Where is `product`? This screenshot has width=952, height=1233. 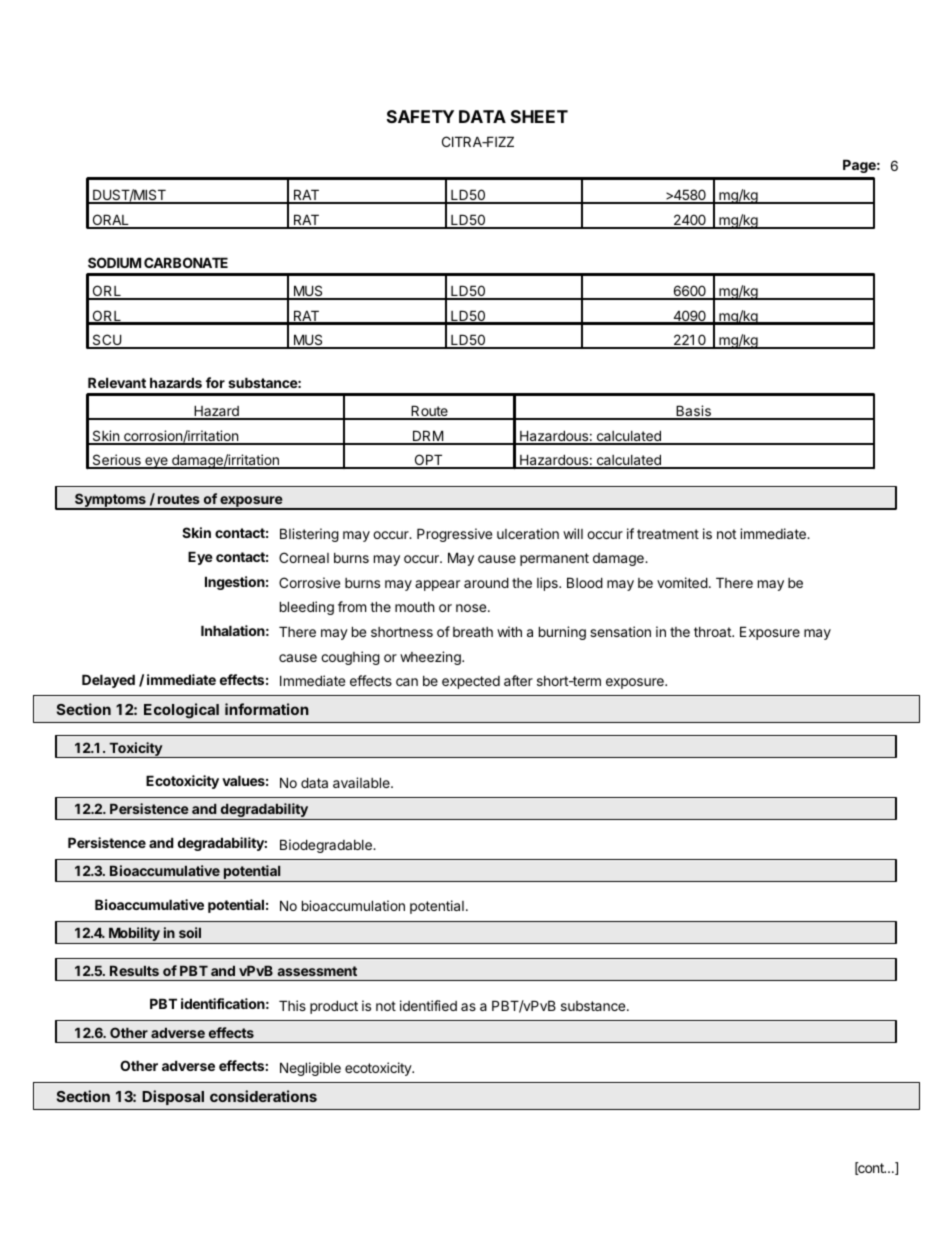 product is located at coordinates (334, 1007).
